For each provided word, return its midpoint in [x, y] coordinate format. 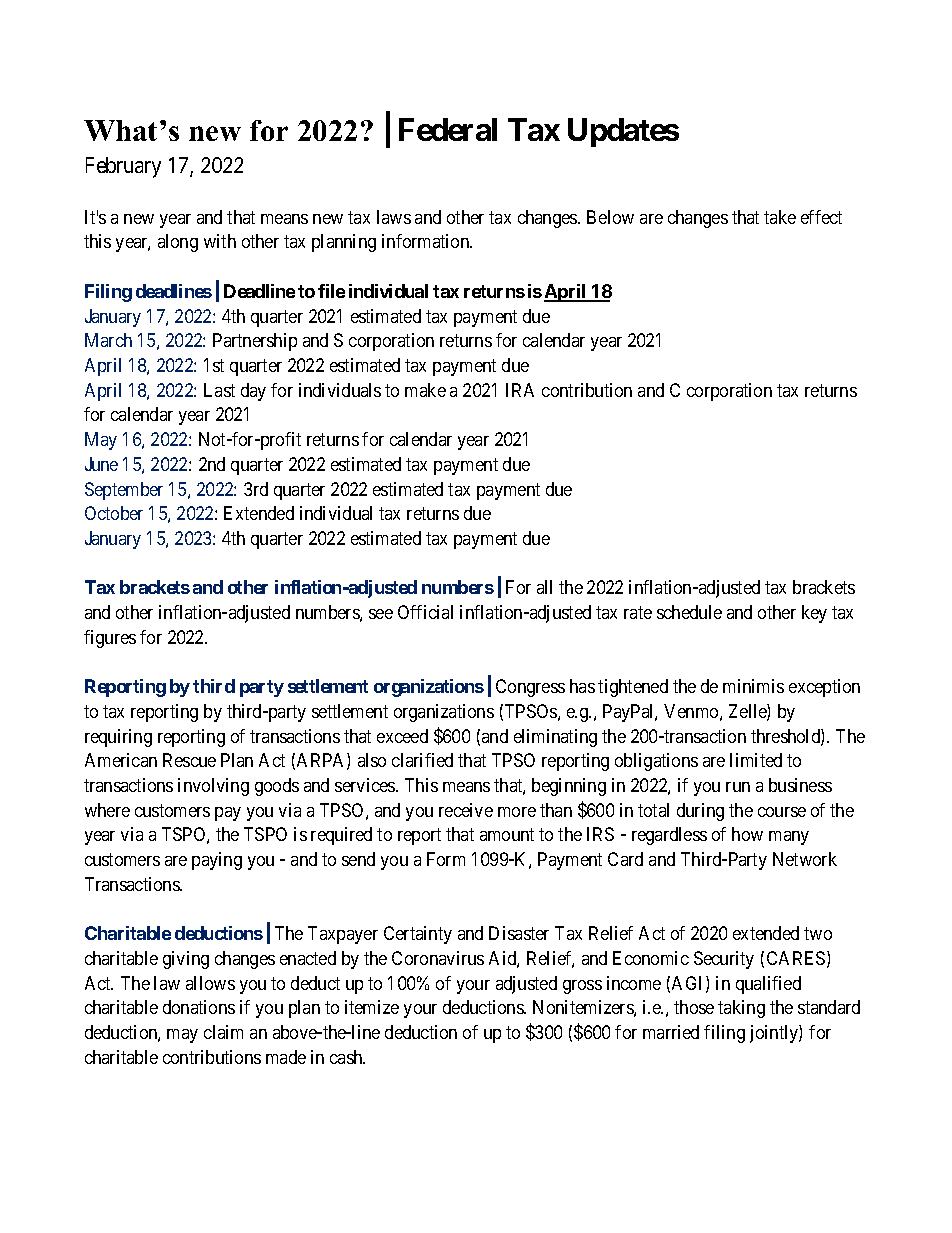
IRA [520, 390]
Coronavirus [438, 958]
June [101, 464]
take [780, 217]
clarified [422, 760]
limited [756, 760]
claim [223, 1032]
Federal [448, 129]
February [123, 167]
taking [741, 1009]
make [425, 390]
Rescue [189, 760]
